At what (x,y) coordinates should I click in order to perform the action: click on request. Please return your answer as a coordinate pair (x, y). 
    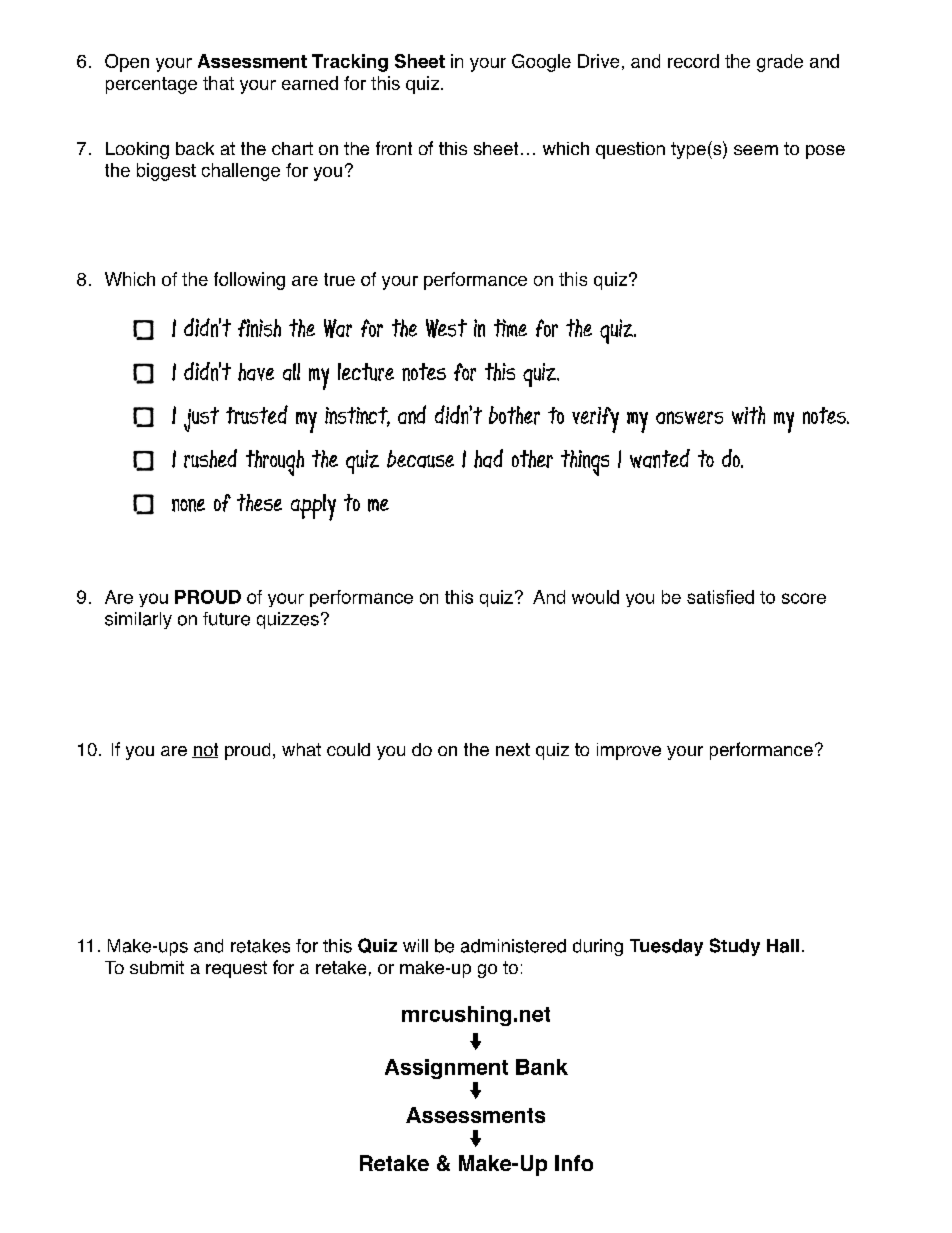
    Looking at the image, I should click on (236, 969).
